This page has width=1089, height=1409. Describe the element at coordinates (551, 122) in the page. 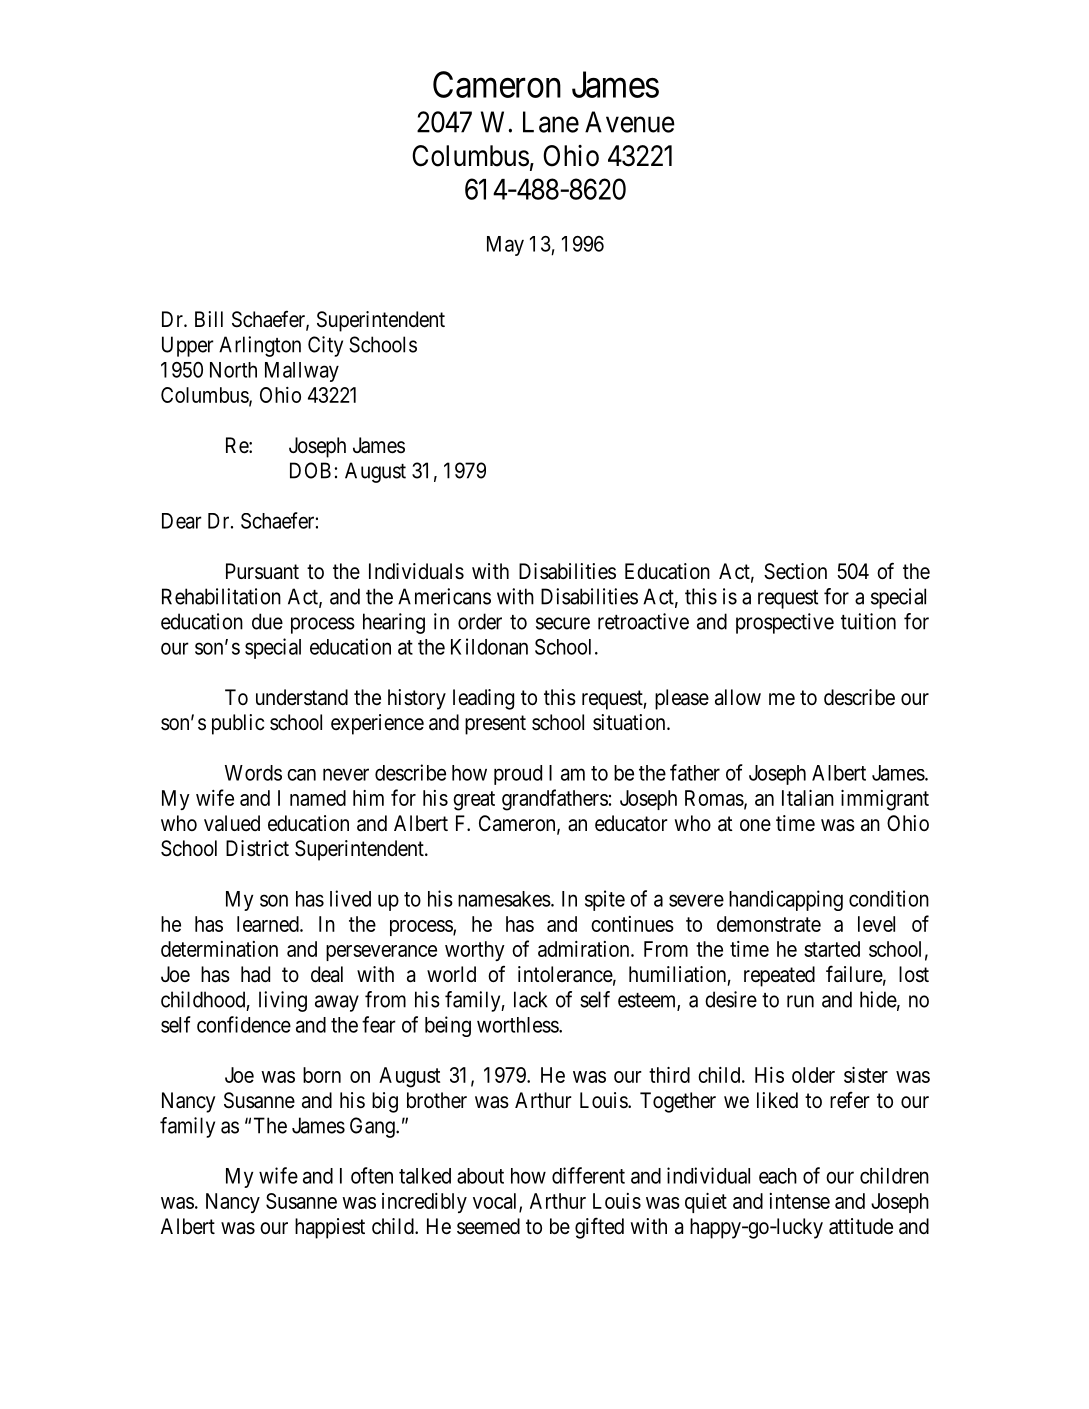

I see `Lane` at that location.
